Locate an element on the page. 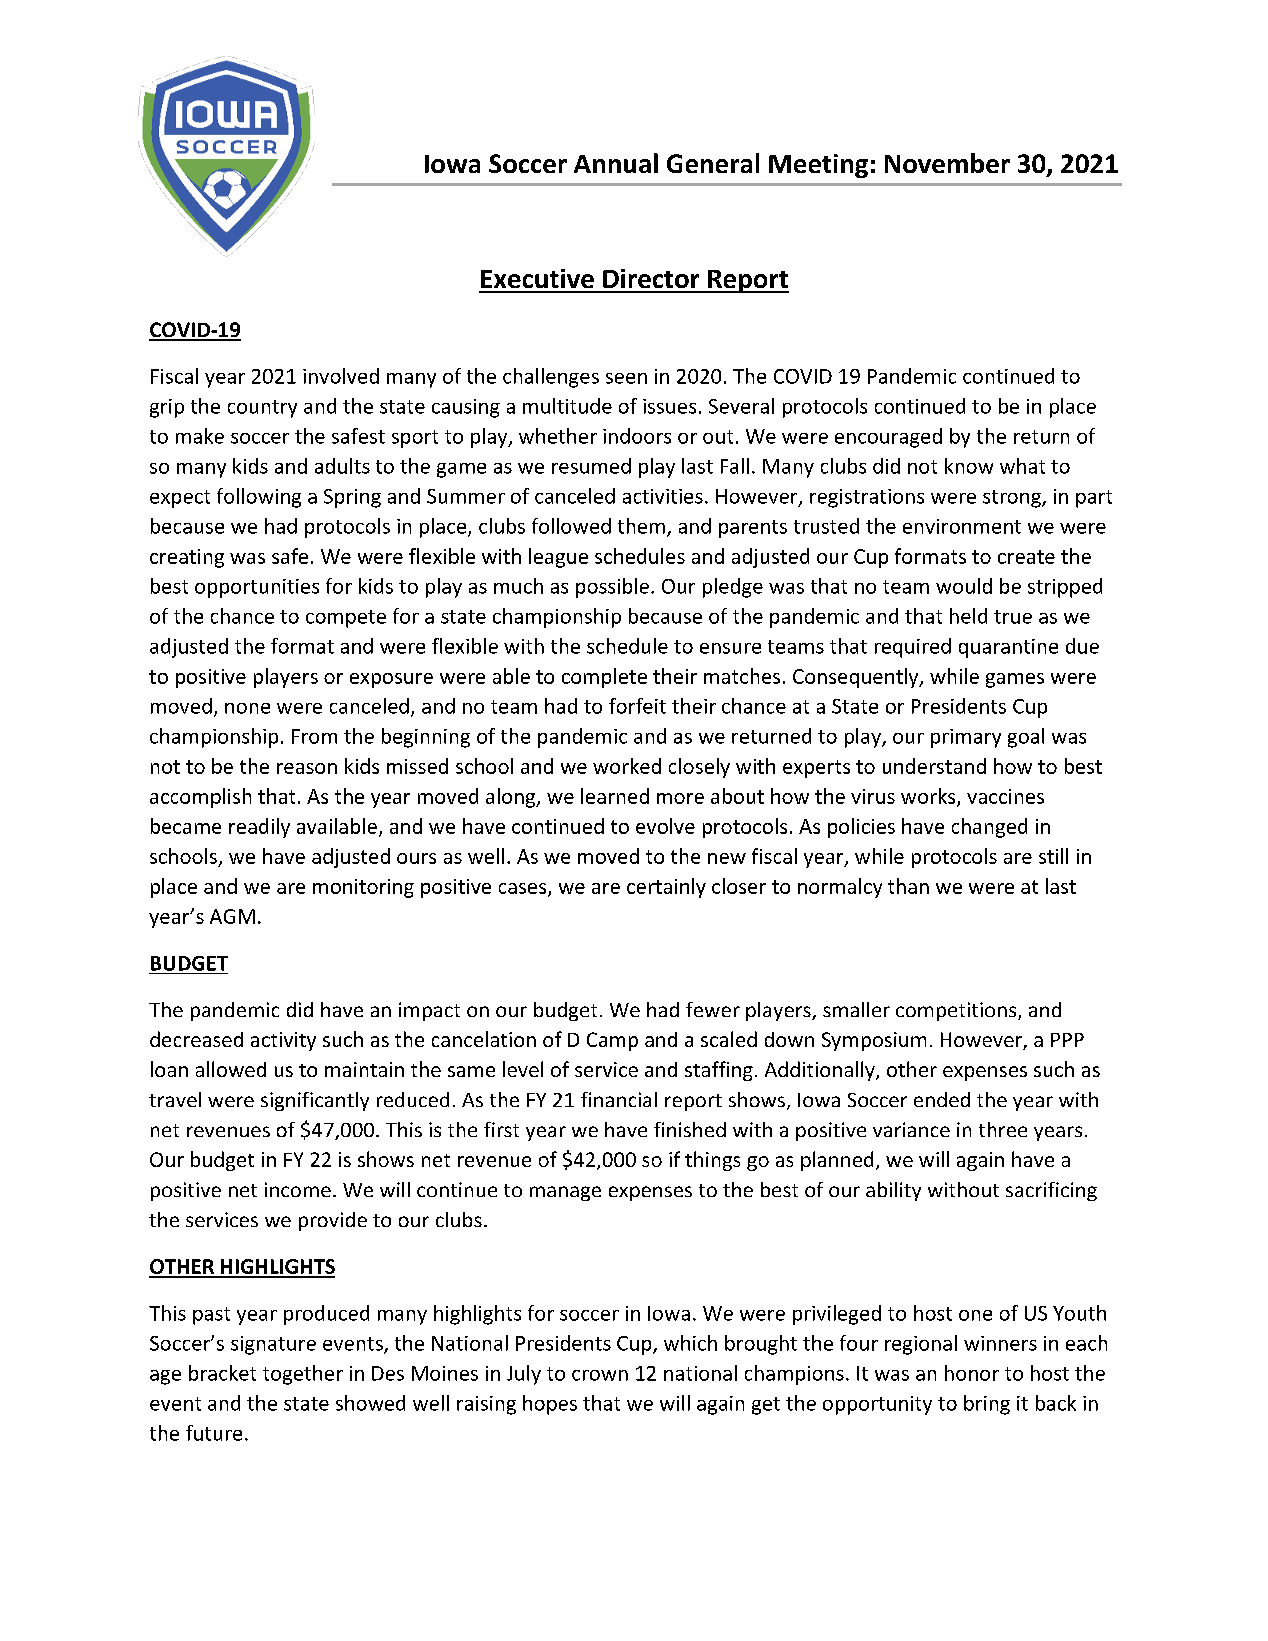 This document has height=1641, width=1268. learned is located at coordinates (615, 796).
